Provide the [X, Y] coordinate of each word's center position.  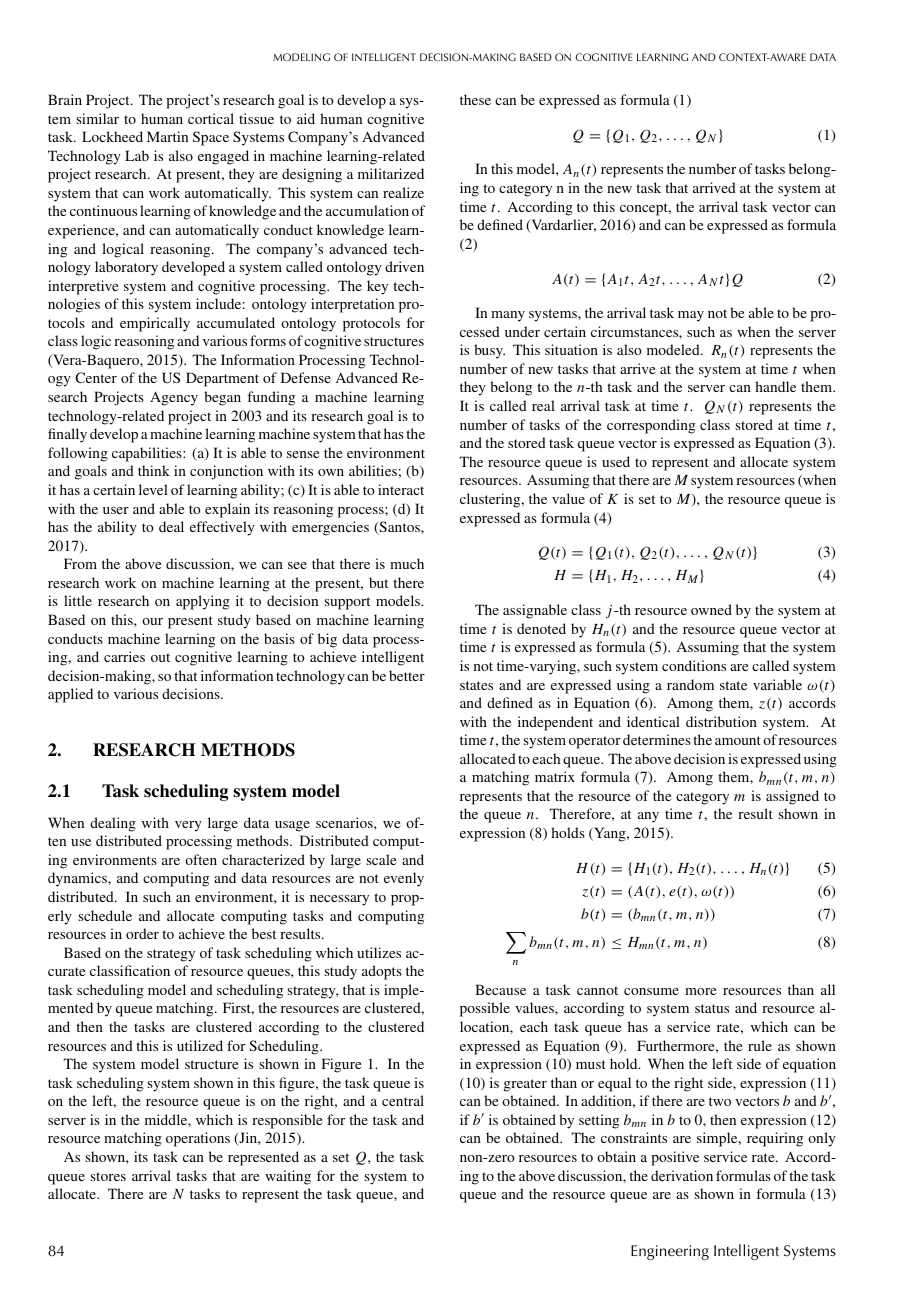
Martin [167, 136]
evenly [404, 879]
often [201, 859]
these [475, 99]
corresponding [651, 426]
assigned [792, 797]
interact [401, 489]
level [153, 489]
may [691, 316]
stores [108, 1176]
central [403, 1100]
